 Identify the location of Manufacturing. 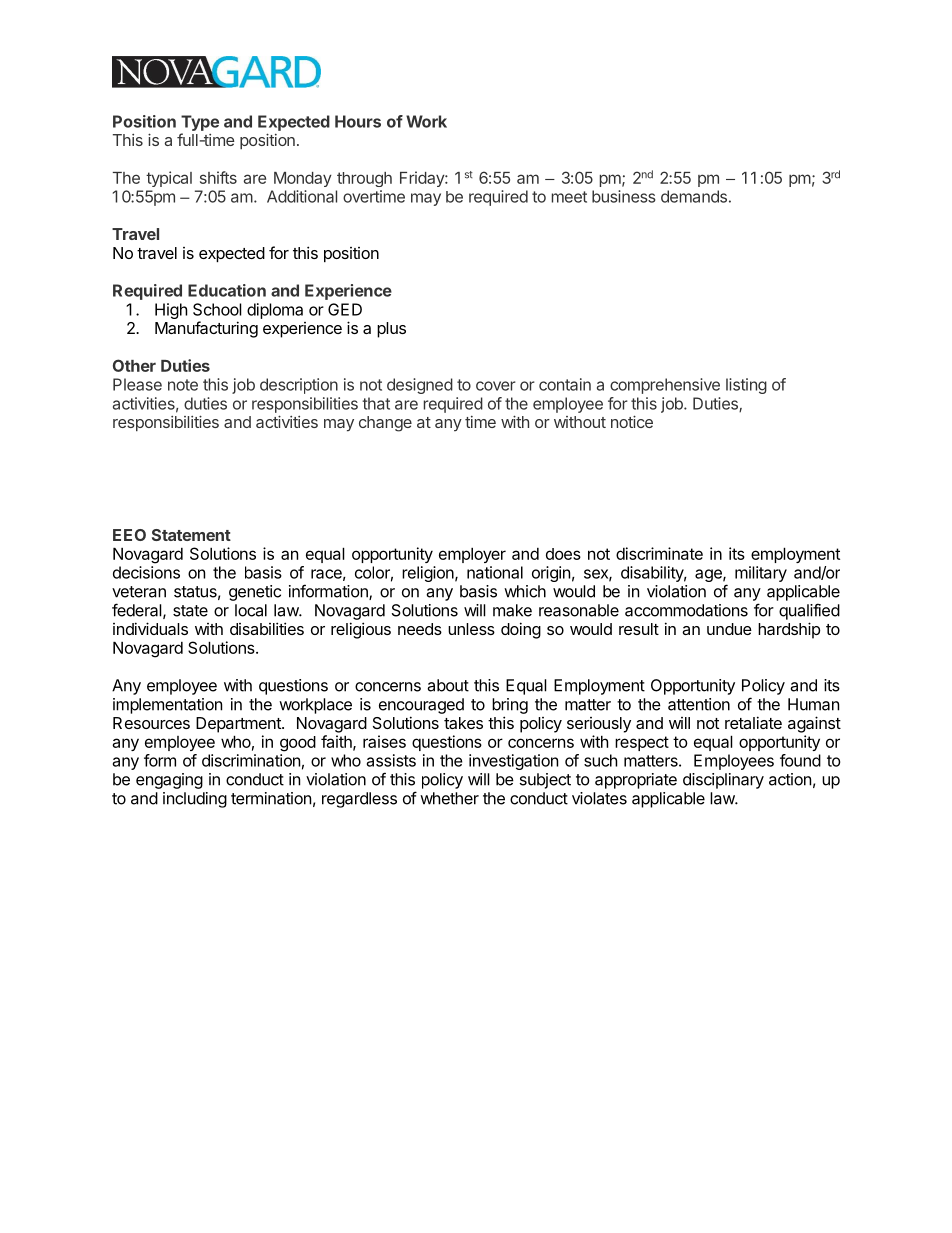
(206, 329).
